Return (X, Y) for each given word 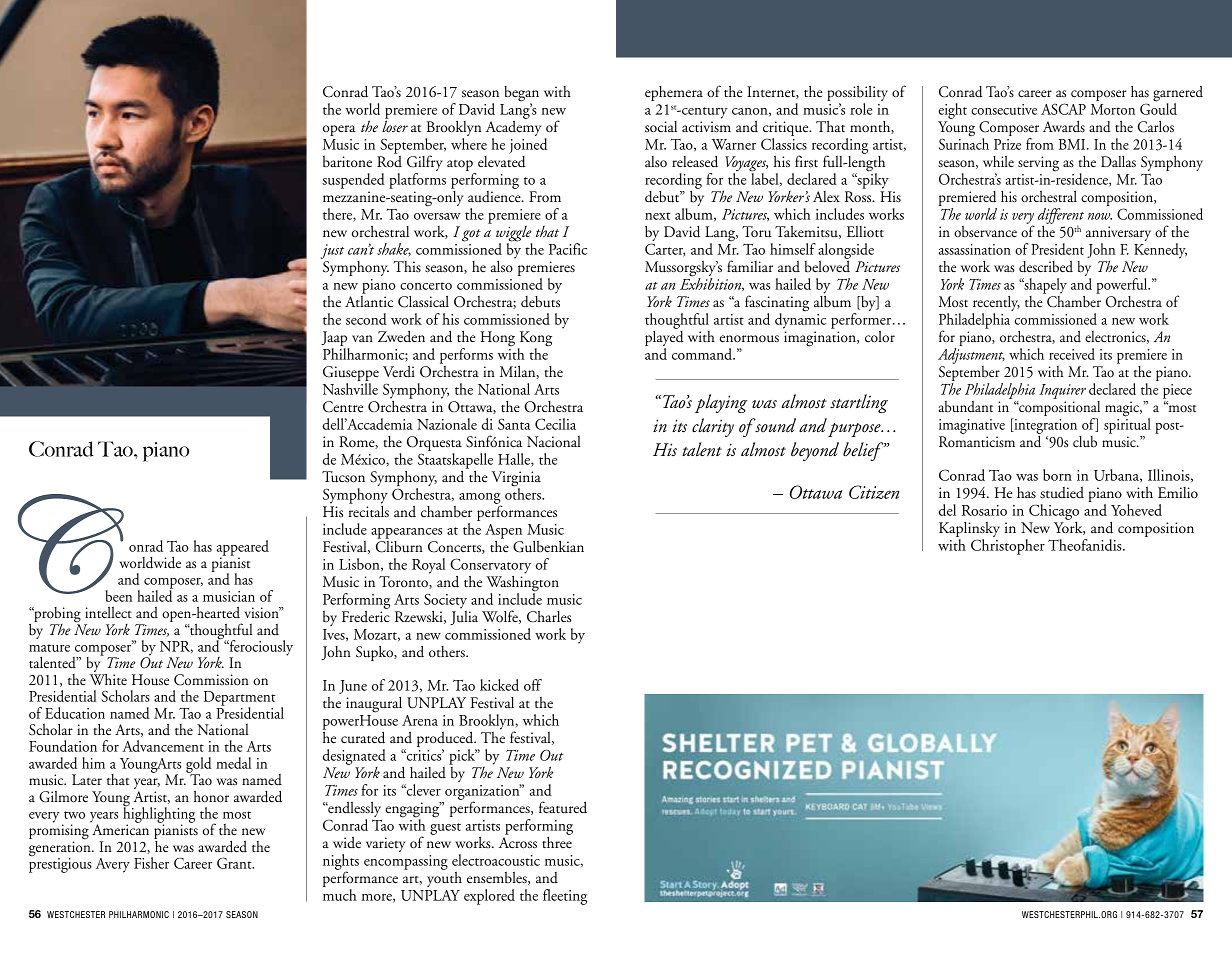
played (664, 340)
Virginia (516, 480)
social (661, 127)
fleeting (565, 897)
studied (1062, 493)
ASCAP (1063, 109)
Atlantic (369, 301)
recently (996, 304)
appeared (243, 549)
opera (339, 130)
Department (239, 699)
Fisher (151, 863)
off (533, 685)
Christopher (1008, 547)
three (557, 841)
